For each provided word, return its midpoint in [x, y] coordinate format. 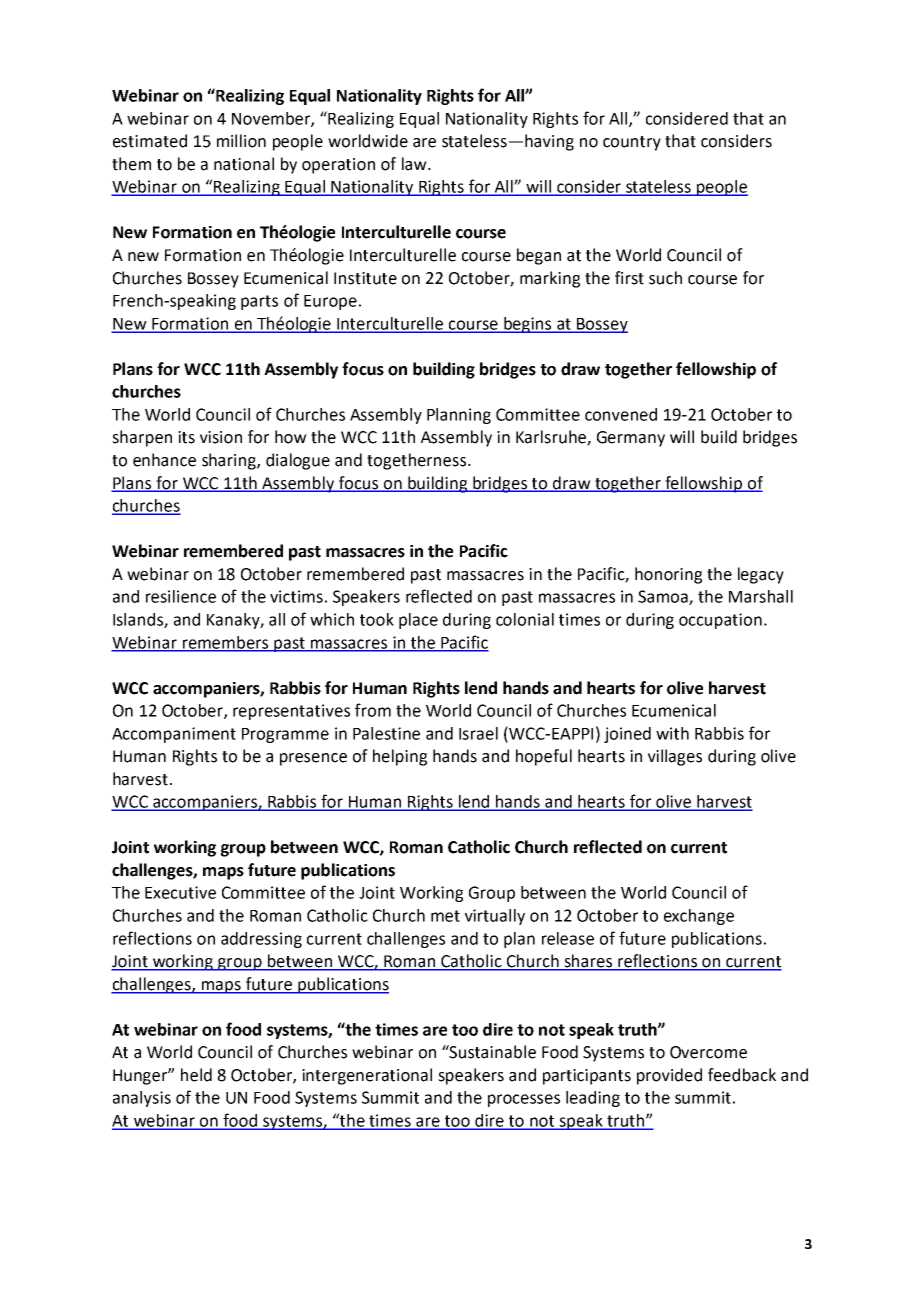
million [241, 141]
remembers [225, 643]
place [418, 621]
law [415, 164]
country [632, 143]
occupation [720, 621]
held [196, 1075]
